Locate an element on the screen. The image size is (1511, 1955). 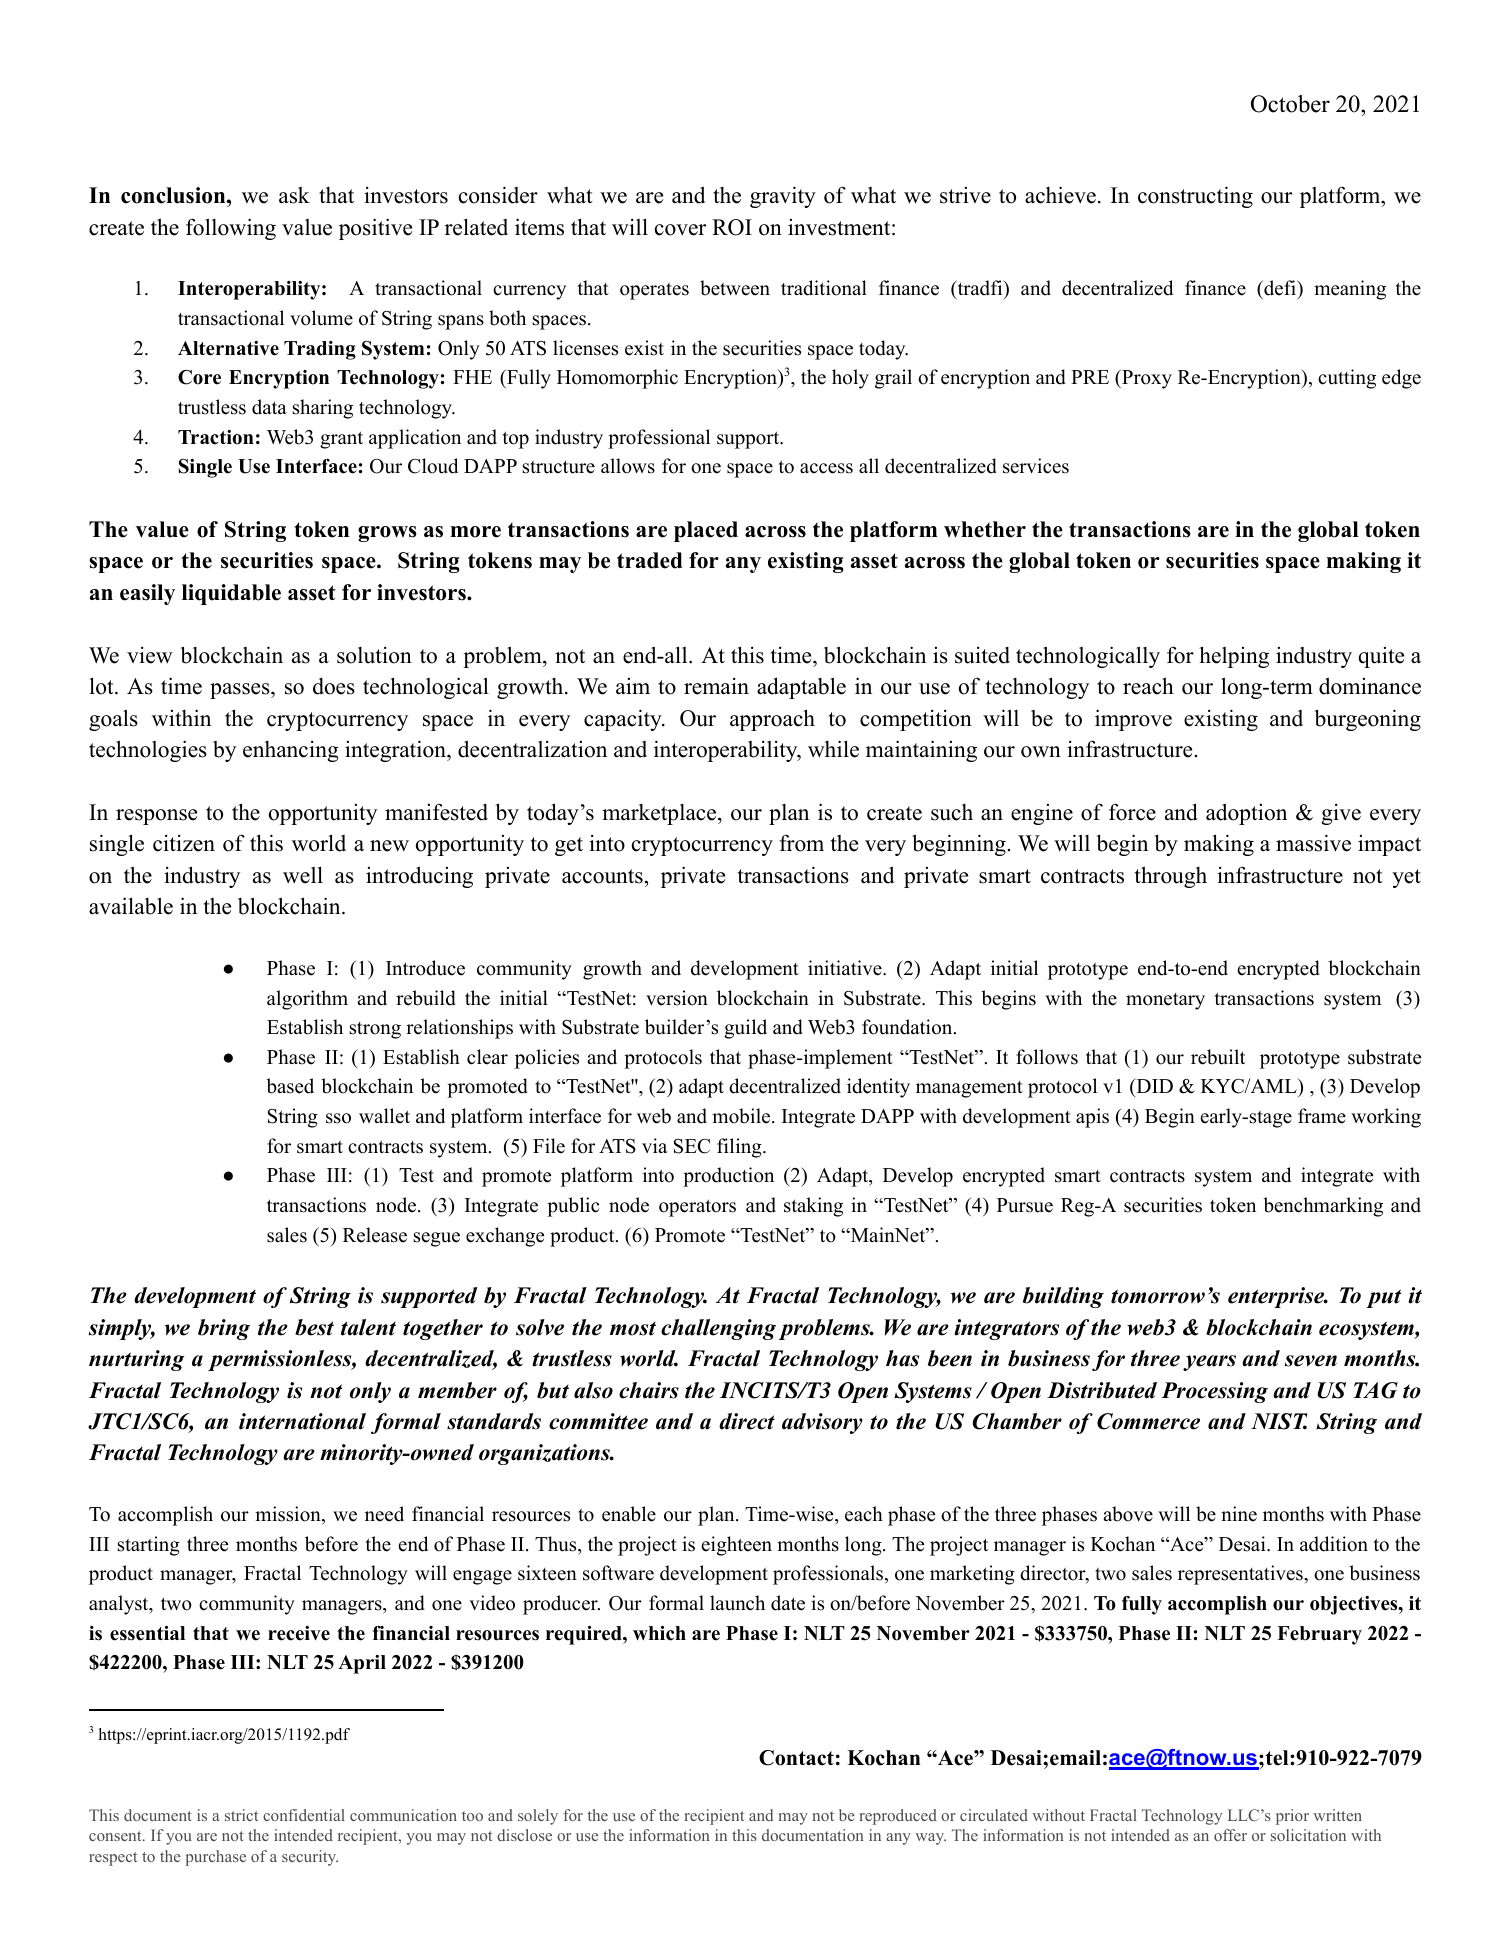
strict is located at coordinates (241, 1815).
